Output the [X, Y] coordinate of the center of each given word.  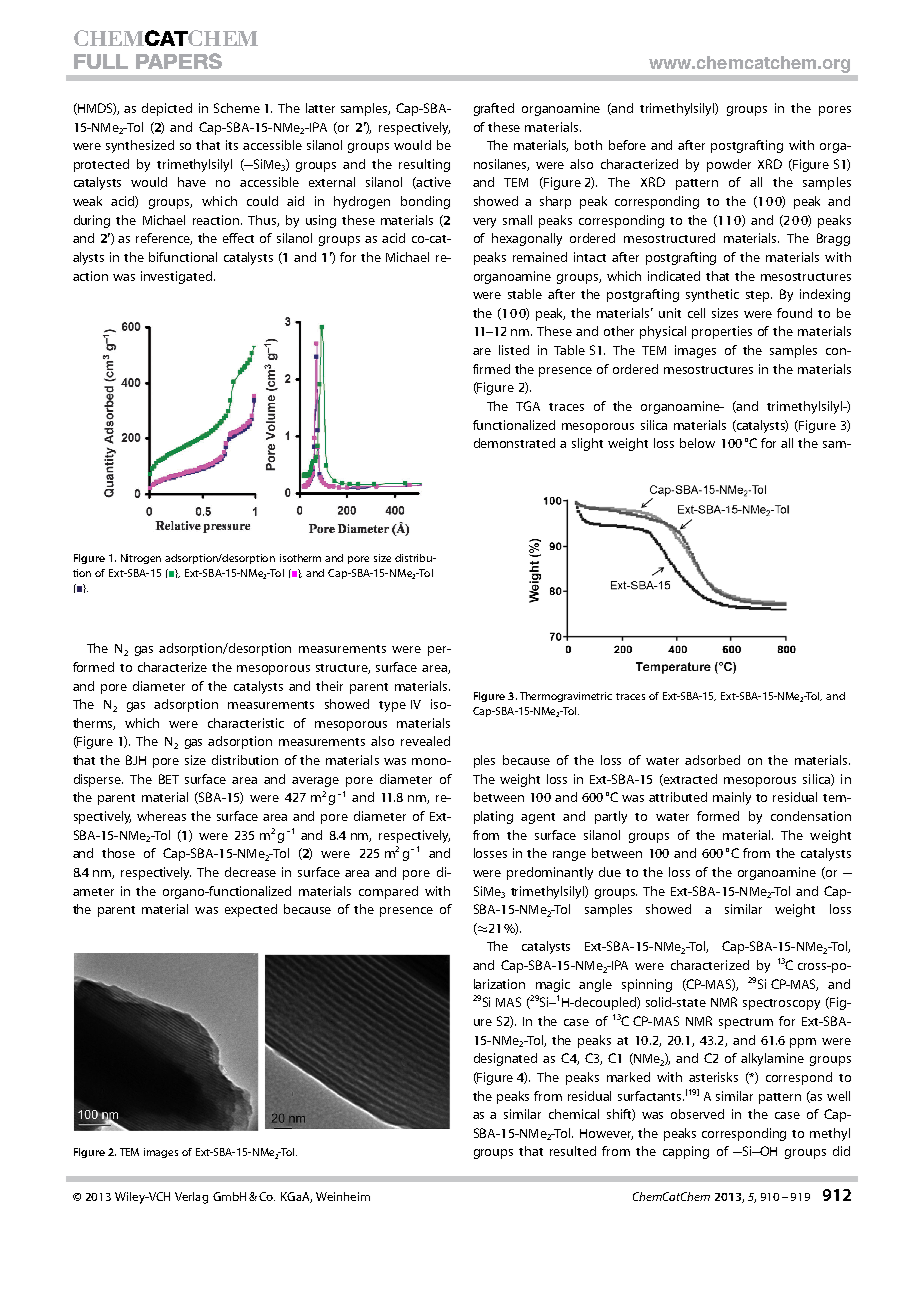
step [759, 296]
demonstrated [514, 443]
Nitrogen [141, 559]
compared [388, 892]
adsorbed [712, 760]
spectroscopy [781, 1004]
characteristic [246, 723]
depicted [167, 109]
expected [251, 910]
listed [514, 350]
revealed [425, 741]
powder [729, 165]
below [697, 443]
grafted [494, 109]
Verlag [191, 1198]
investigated [176, 277]
